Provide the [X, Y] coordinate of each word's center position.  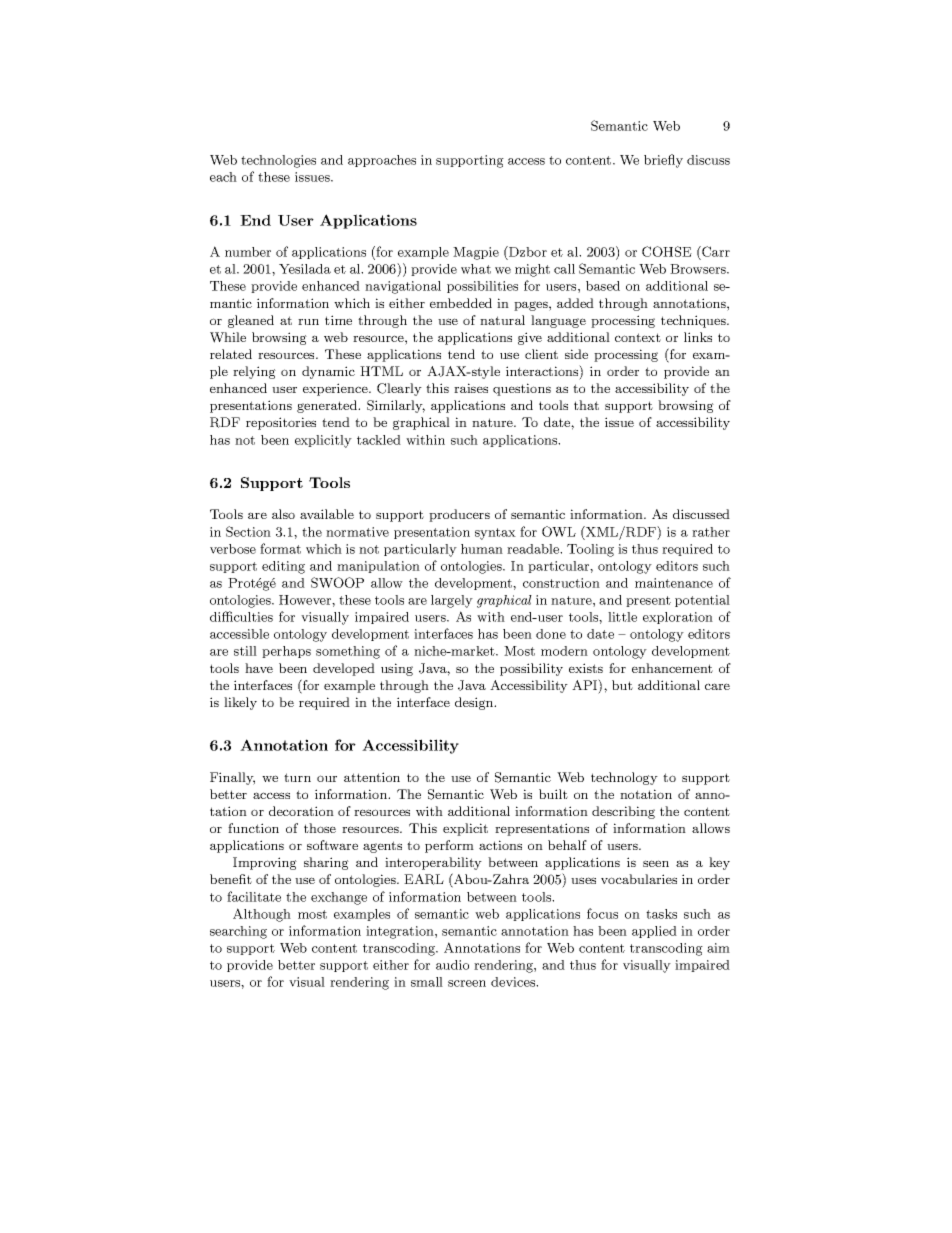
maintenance [674, 583]
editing [283, 567]
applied [654, 932]
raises [471, 388]
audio [452, 965]
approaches [382, 161]
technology [624, 778]
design [475, 703]
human [482, 549]
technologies [278, 161]
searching [238, 932]
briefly [663, 161]
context [638, 337]
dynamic [328, 372]
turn [297, 777]
